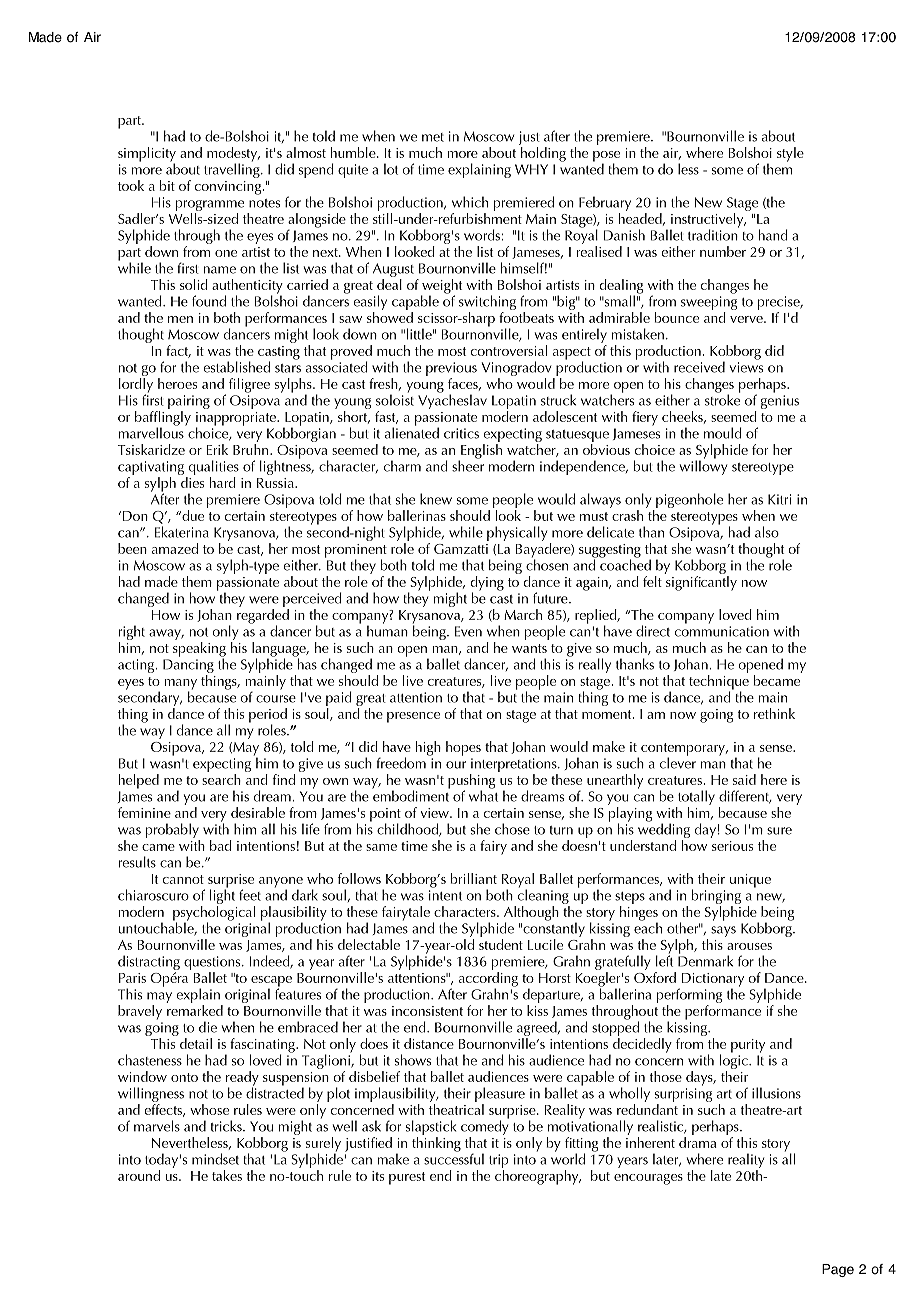  Describe the element at coordinates (790, 154) in the screenshot. I see `style` at that location.
